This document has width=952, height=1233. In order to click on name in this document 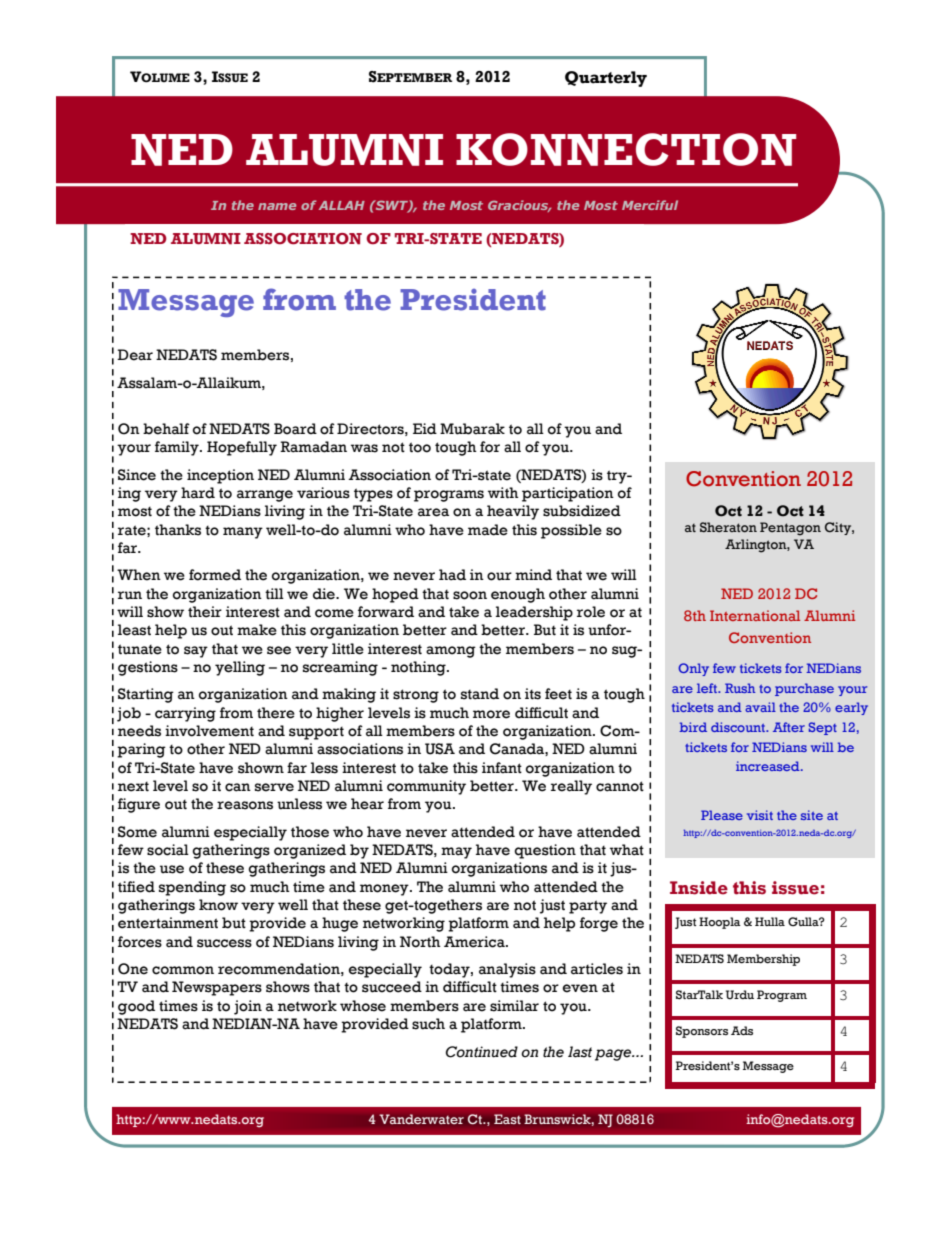, I will do `click(277, 206)`.
